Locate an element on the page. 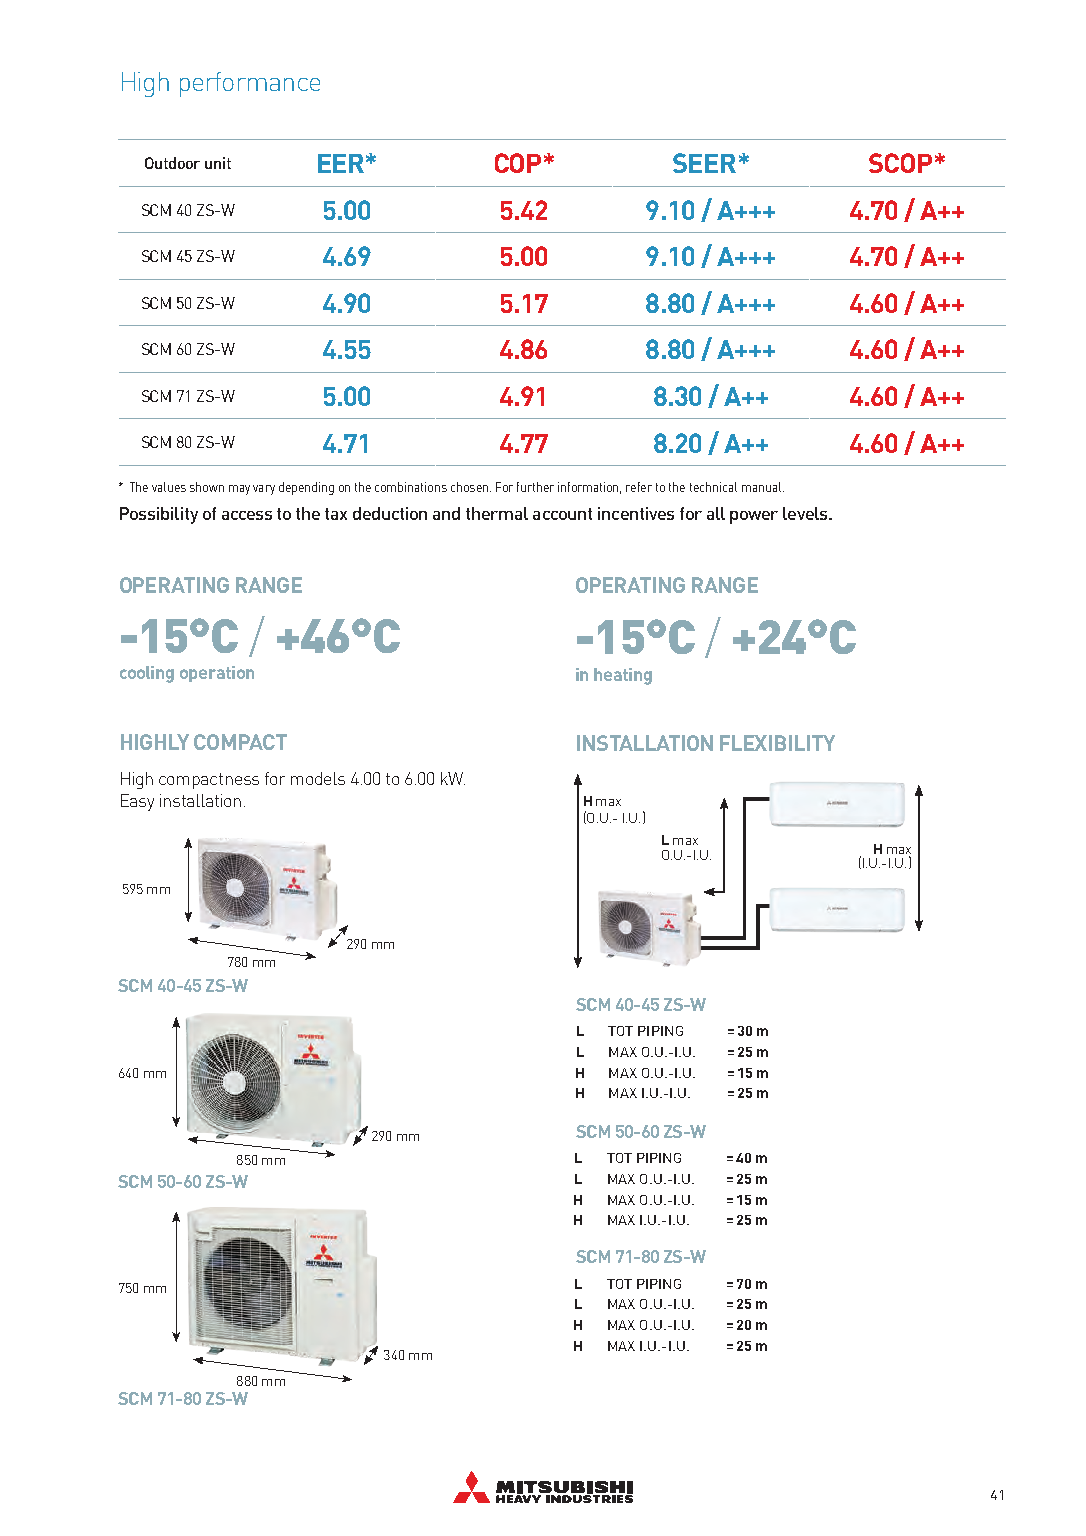 The width and height of the image is (1086, 1536). Outdoor is located at coordinates (172, 163).
